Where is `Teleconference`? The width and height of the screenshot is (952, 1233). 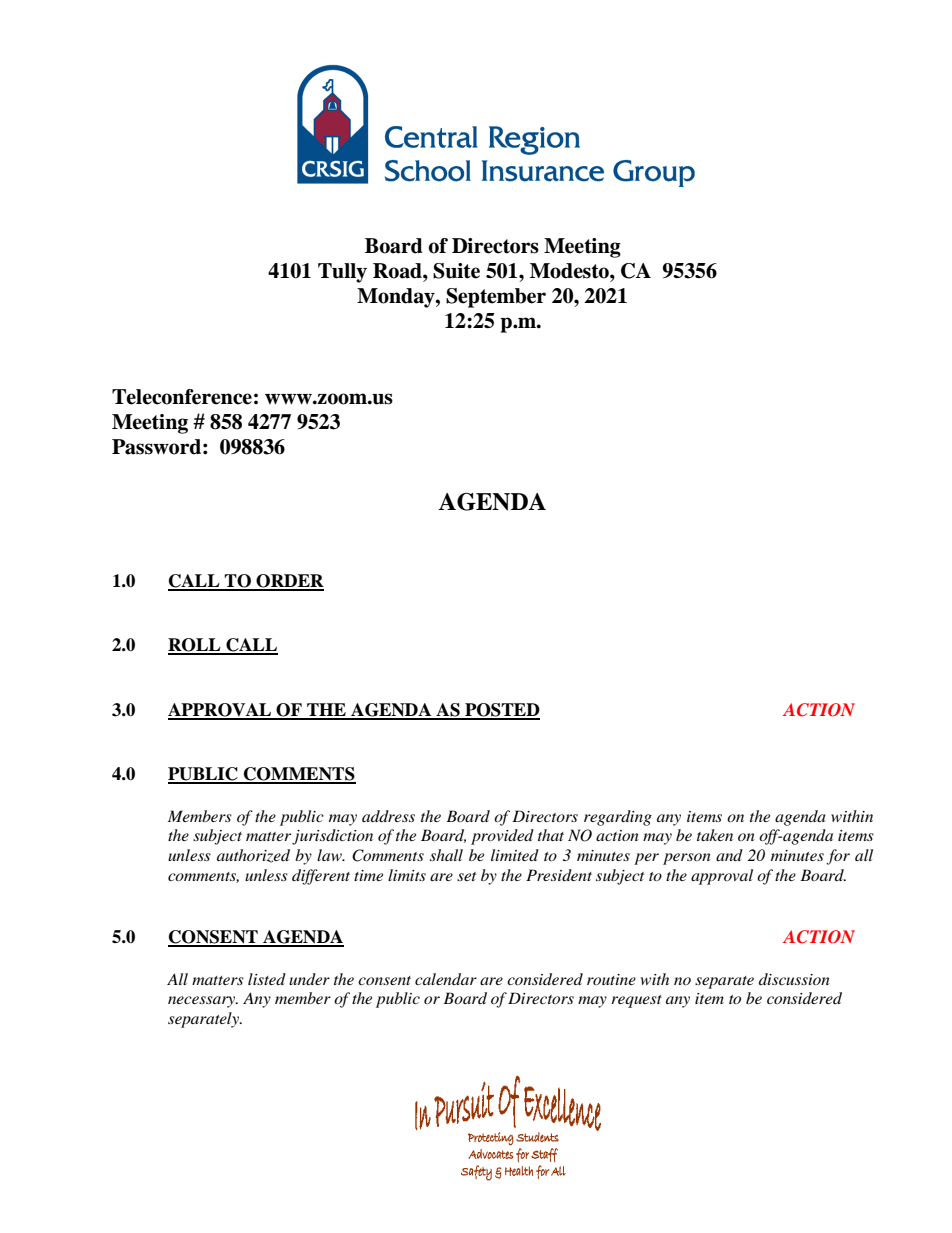 Teleconference is located at coordinates (182, 397).
